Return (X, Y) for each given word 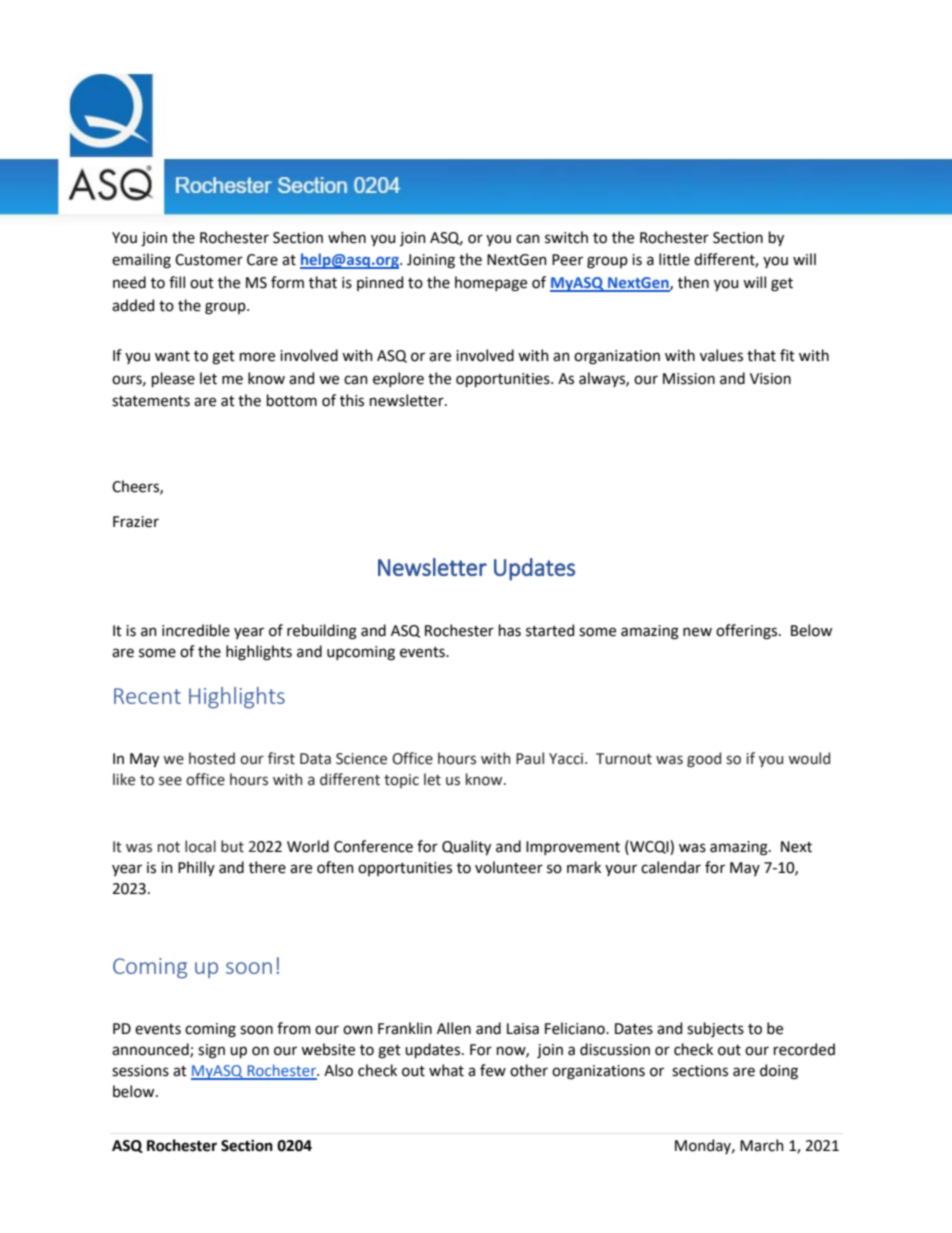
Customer (209, 260)
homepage (491, 284)
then (693, 282)
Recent (147, 696)
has (510, 630)
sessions (140, 1071)
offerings (748, 632)
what (446, 1070)
